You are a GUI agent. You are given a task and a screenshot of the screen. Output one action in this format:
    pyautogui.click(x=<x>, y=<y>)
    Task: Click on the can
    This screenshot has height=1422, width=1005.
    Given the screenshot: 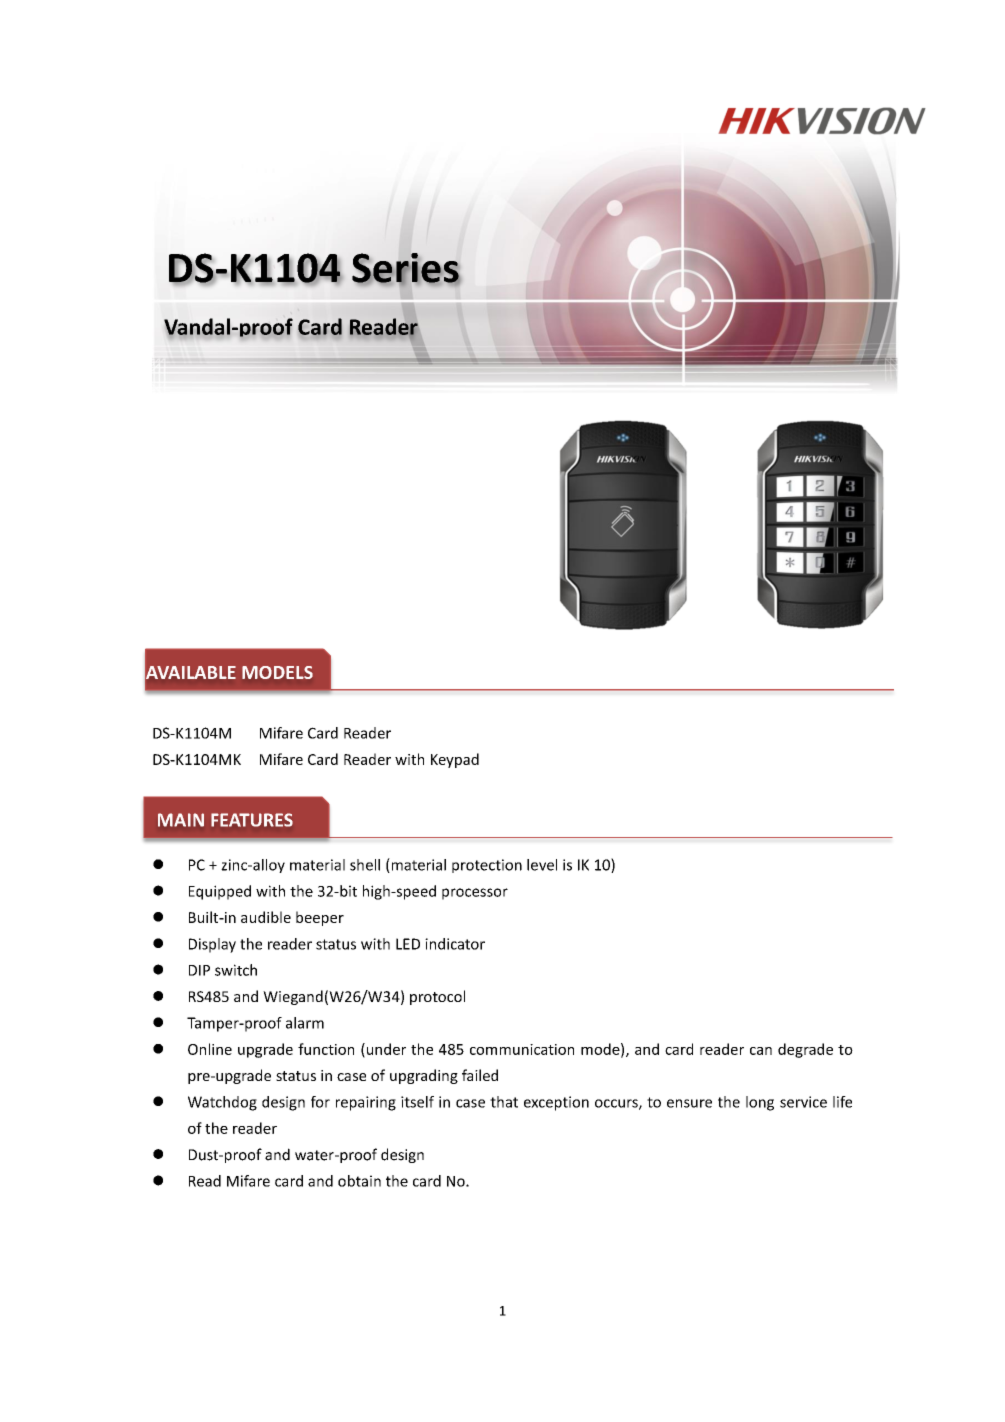 What is the action you would take?
    pyautogui.click(x=761, y=1051)
